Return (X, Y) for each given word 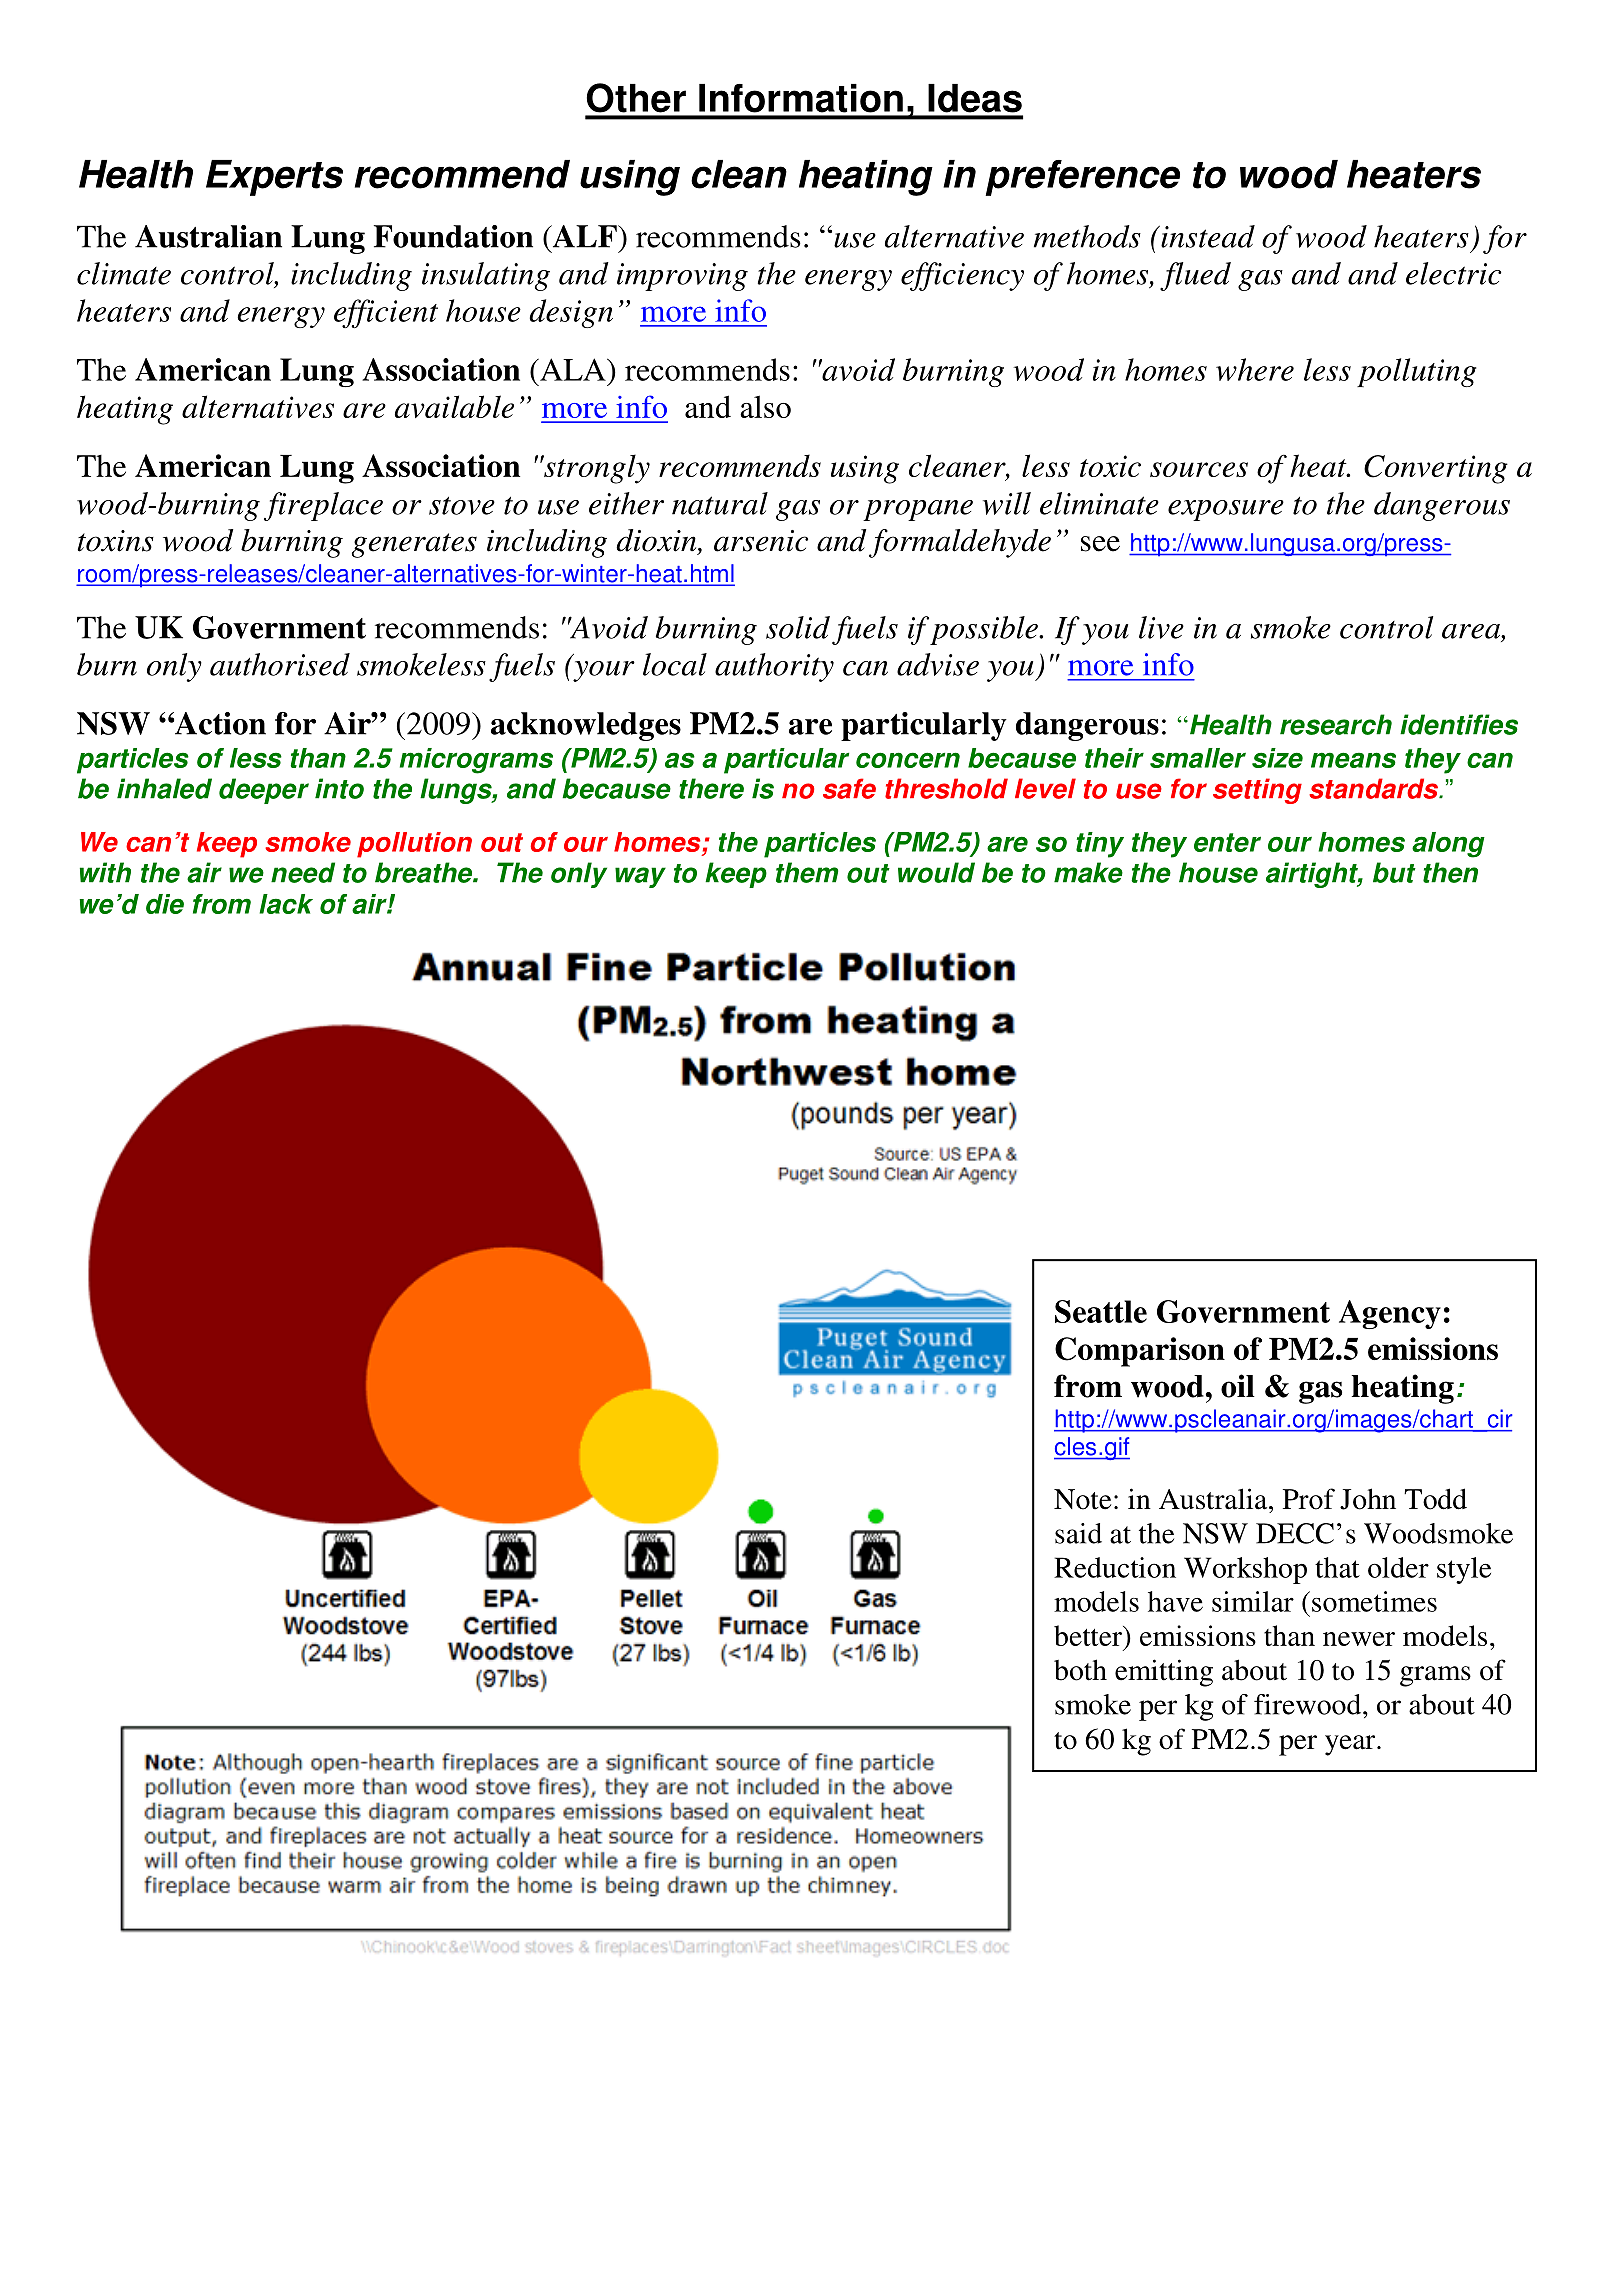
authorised (280, 664)
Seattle (1101, 1311)
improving (682, 277)
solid (798, 627)
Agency (1390, 1314)
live (1161, 627)
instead (1207, 236)
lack (286, 904)
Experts (274, 178)
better (1089, 1635)
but (1394, 872)
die (165, 904)
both (1080, 1670)
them (807, 872)
